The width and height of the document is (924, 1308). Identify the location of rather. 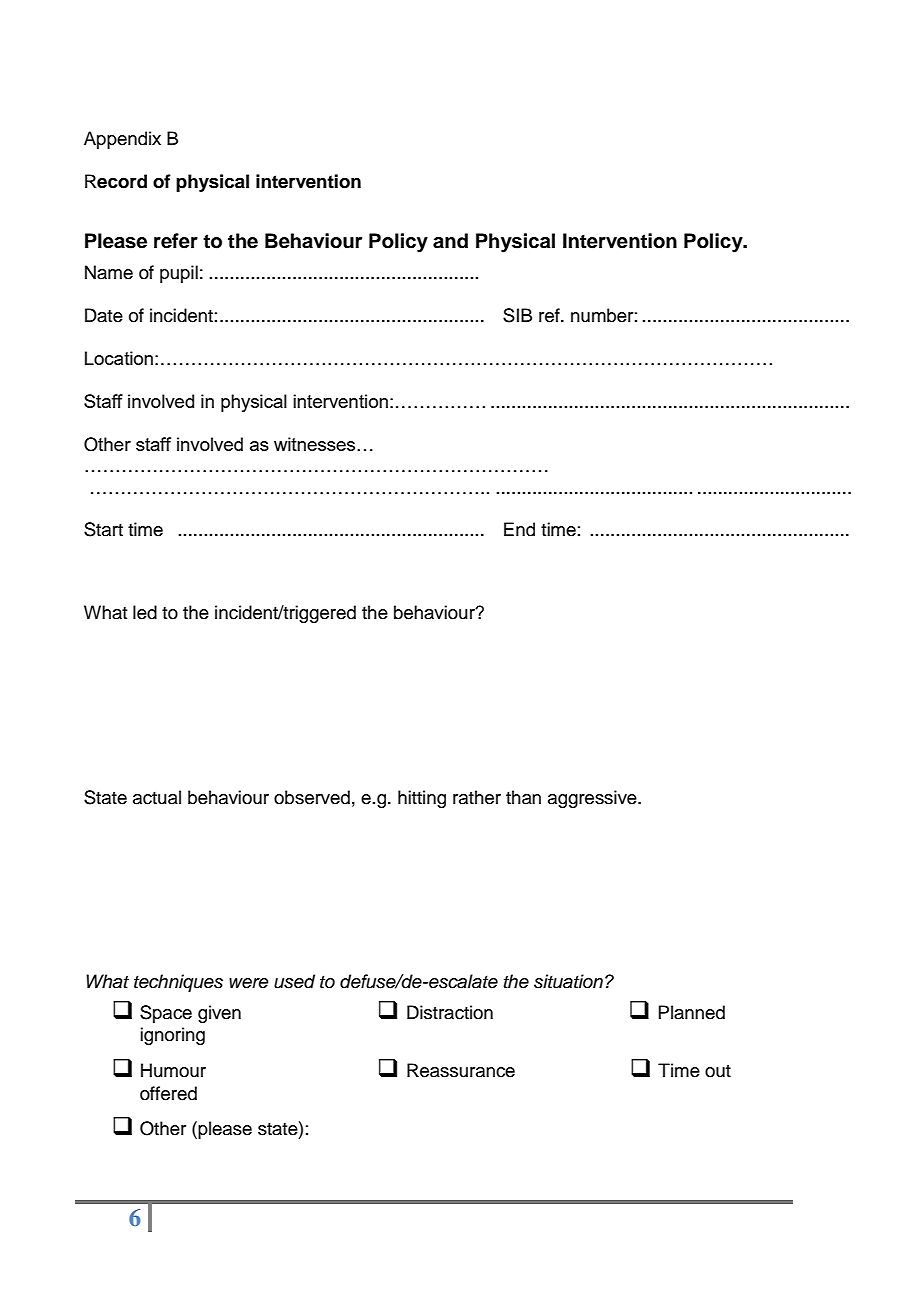
(477, 797).
